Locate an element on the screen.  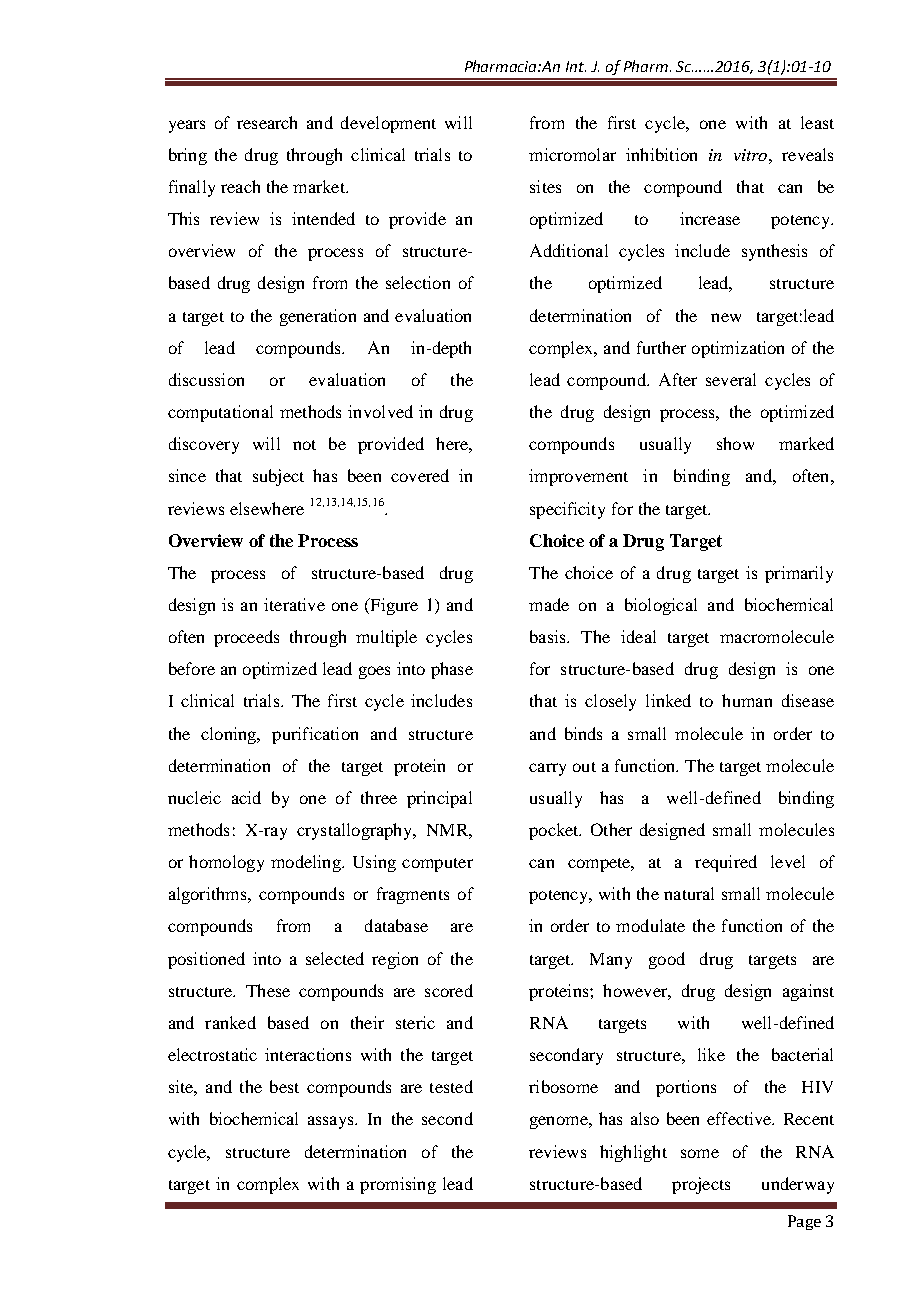
show is located at coordinates (735, 443).
